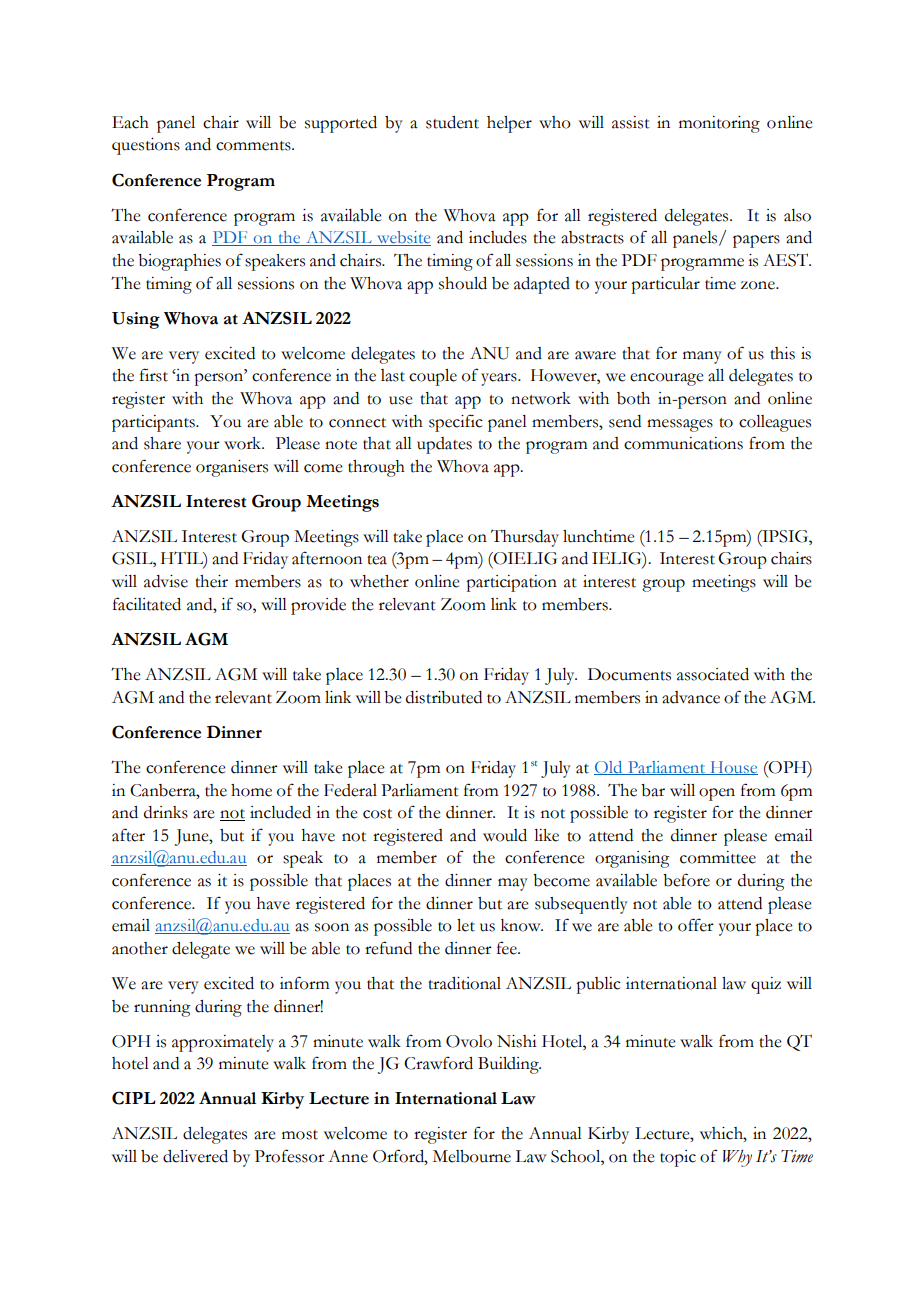  Describe the element at coordinates (195, 1156) in the image. I see `delivered` at that location.
